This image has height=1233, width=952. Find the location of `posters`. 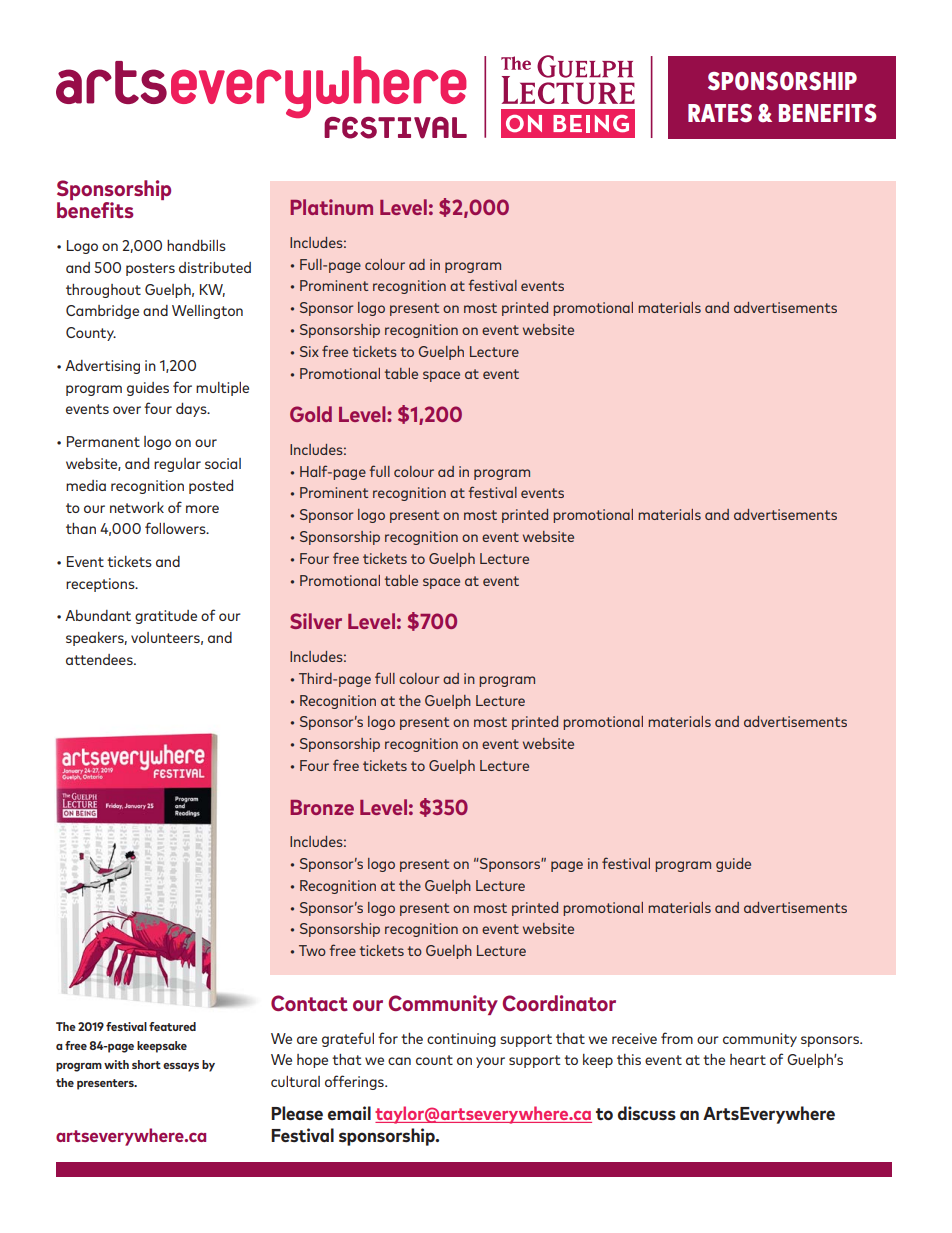

posters is located at coordinates (150, 269).
